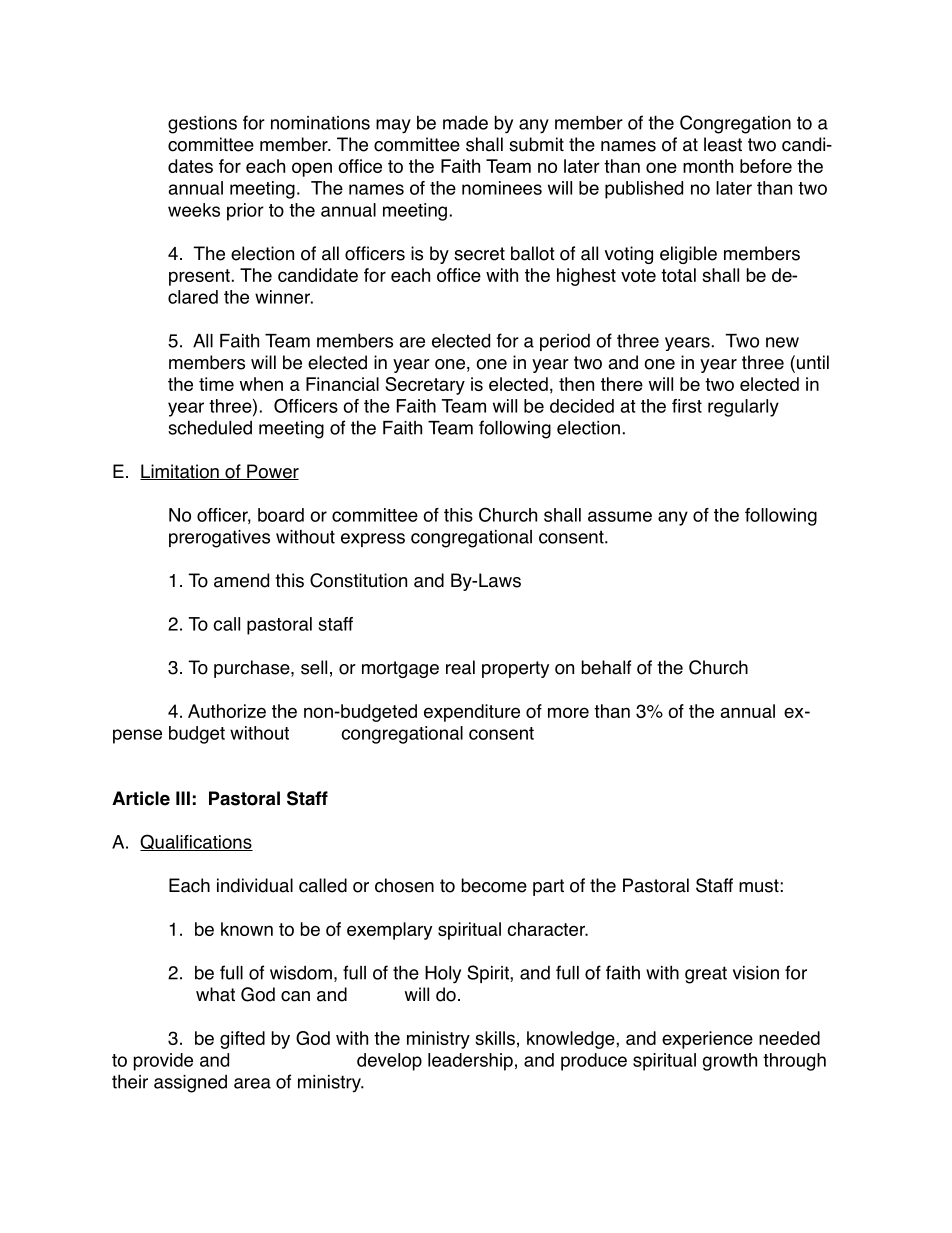 The image size is (952, 1233). I want to click on made, so click(465, 123).
